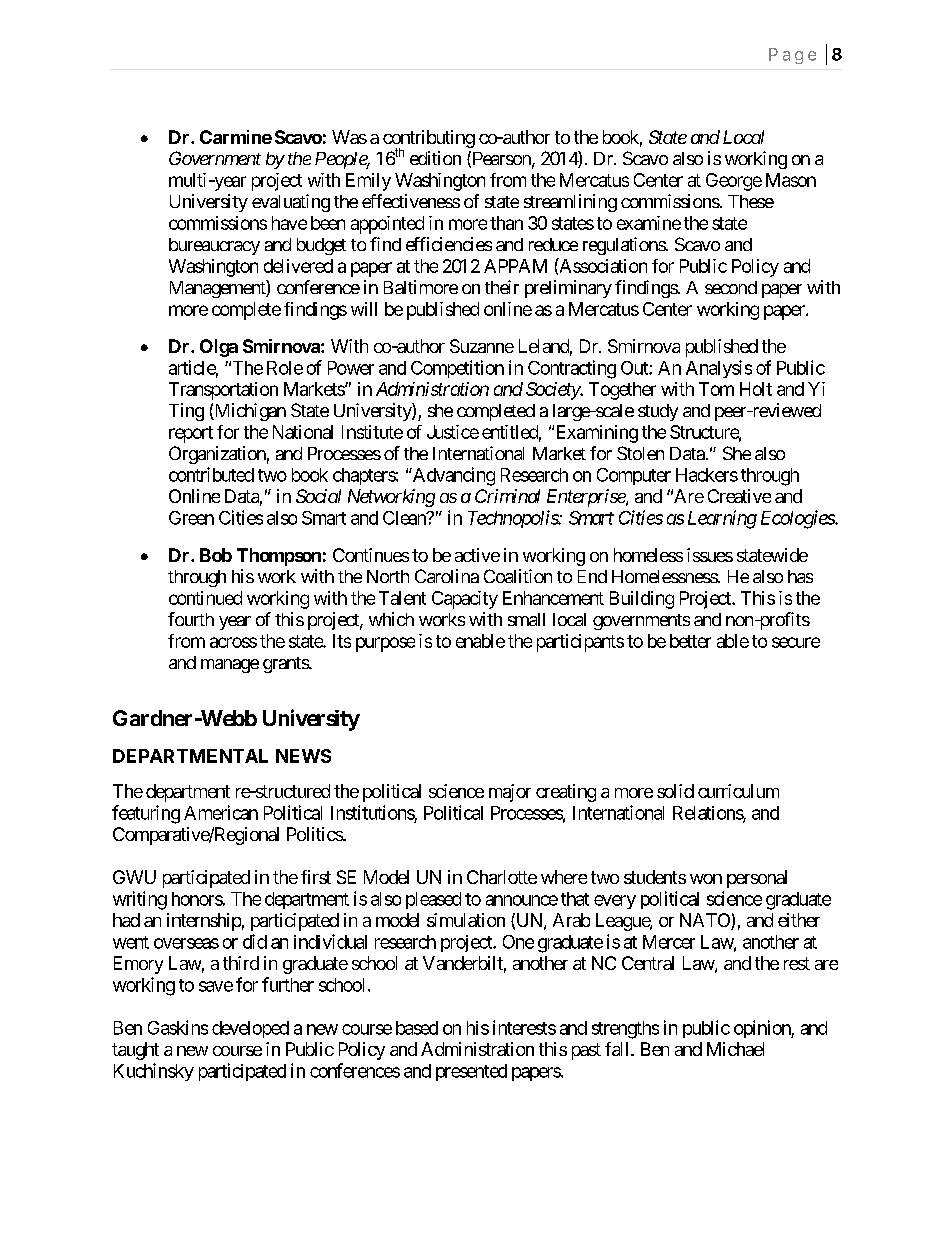 The image size is (952, 1233). What do you see at coordinates (447, 576) in the image?
I see `Carolina` at bounding box center [447, 576].
